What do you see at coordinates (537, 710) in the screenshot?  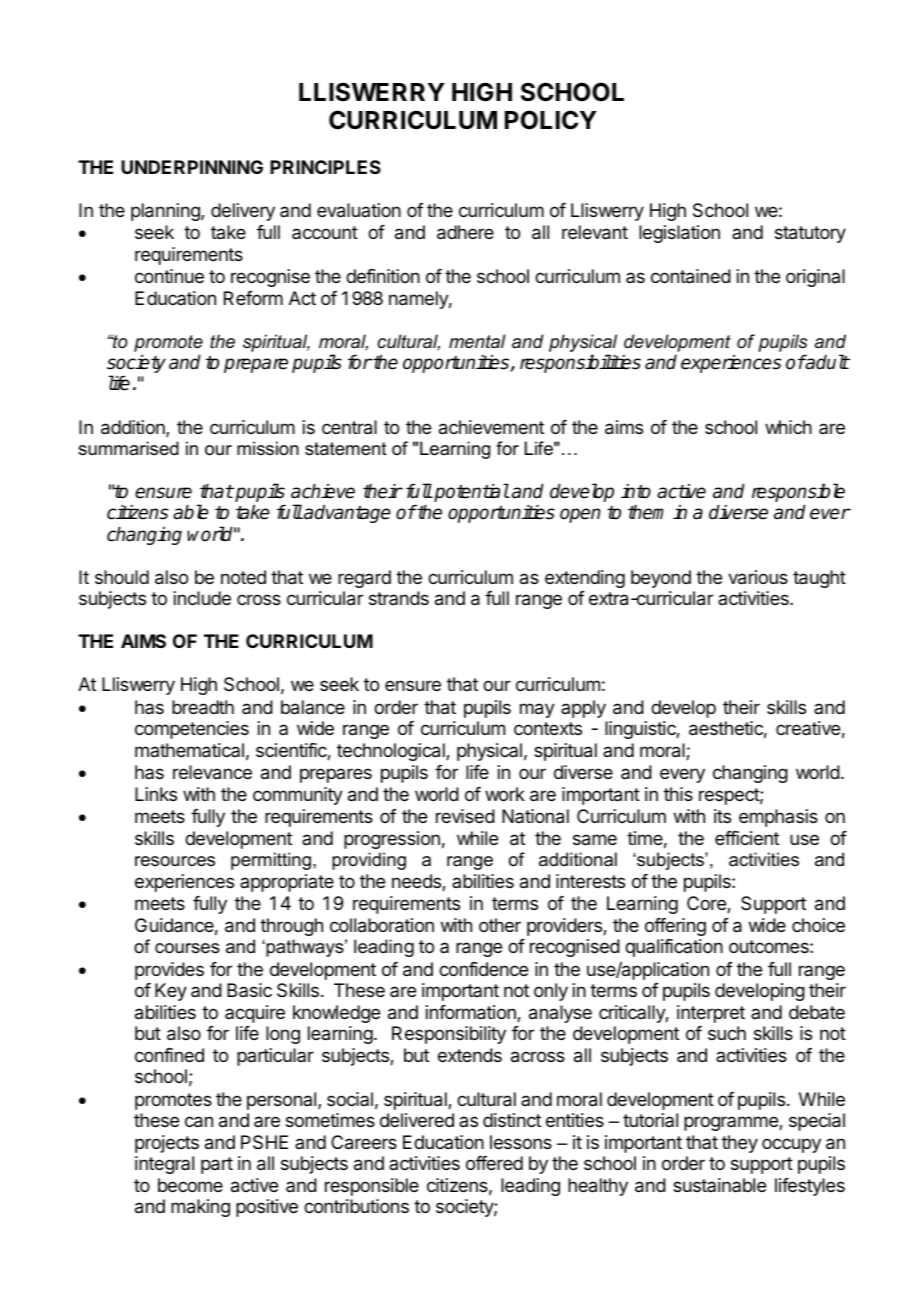 I see `may` at bounding box center [537, 710].
